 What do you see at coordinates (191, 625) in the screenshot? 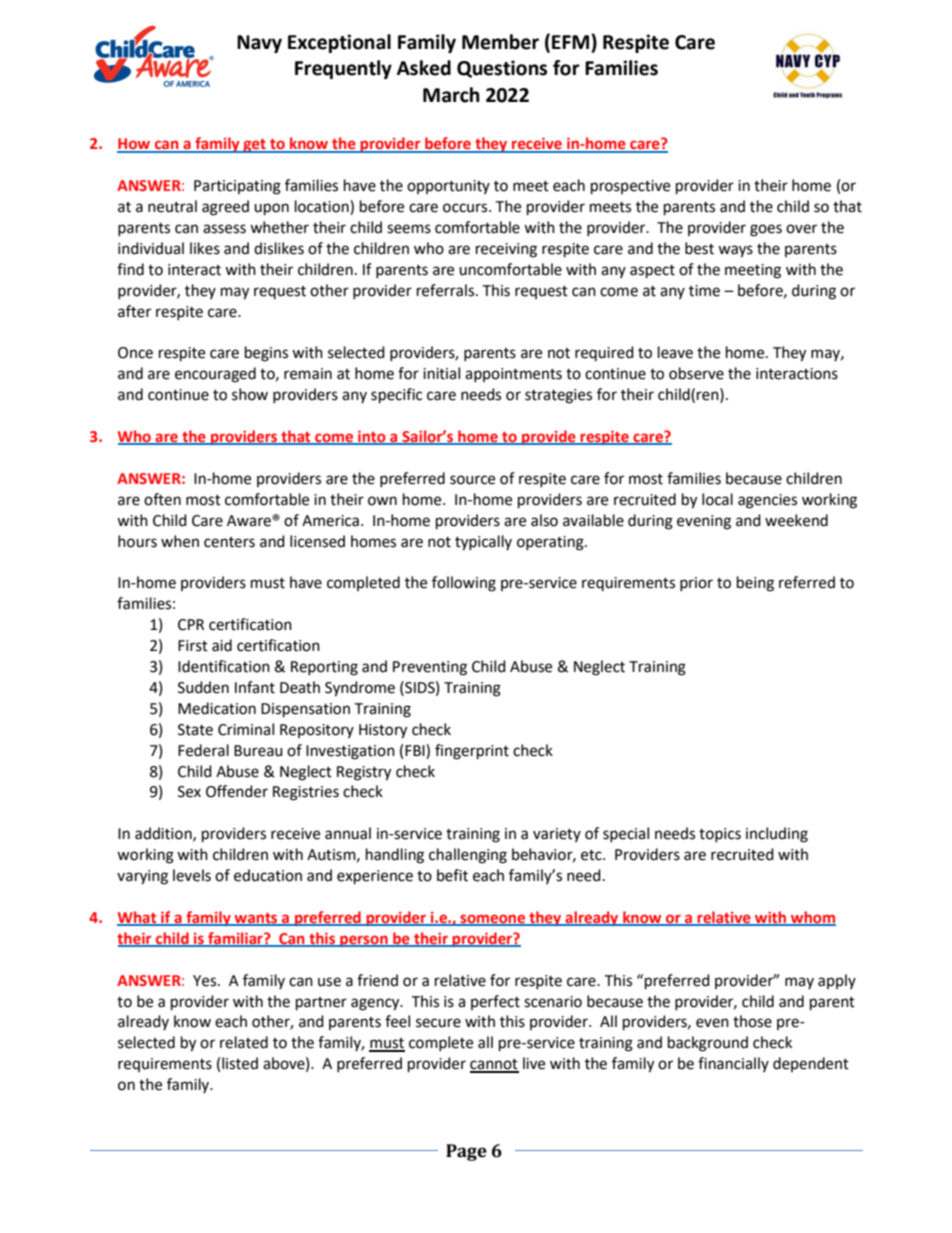
I see `CPR` at bounding box center [191, 625].
